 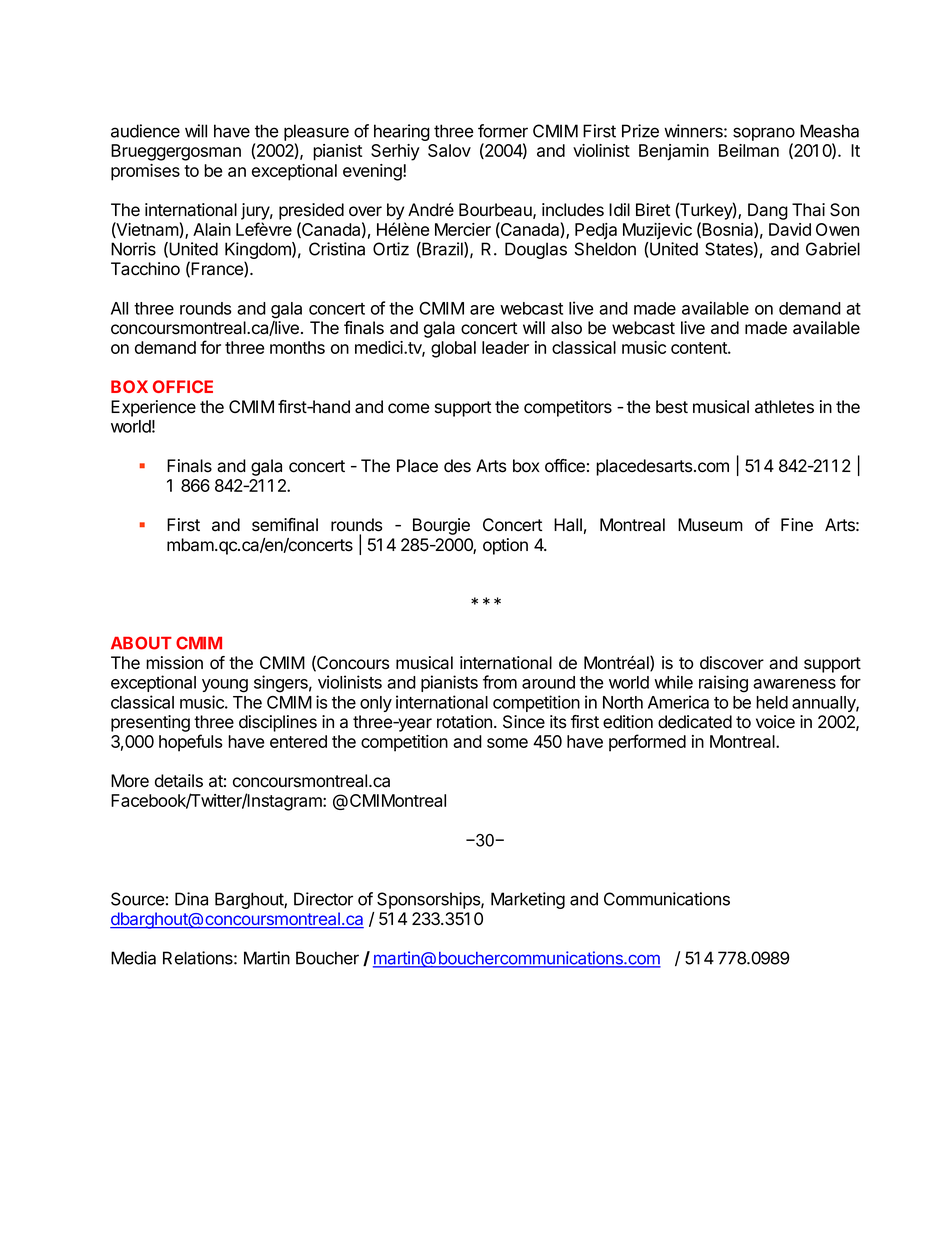 What do you see at coordinates (647, 743) in the screenshot?
I see `performed` at bounding box center [647, 743].
